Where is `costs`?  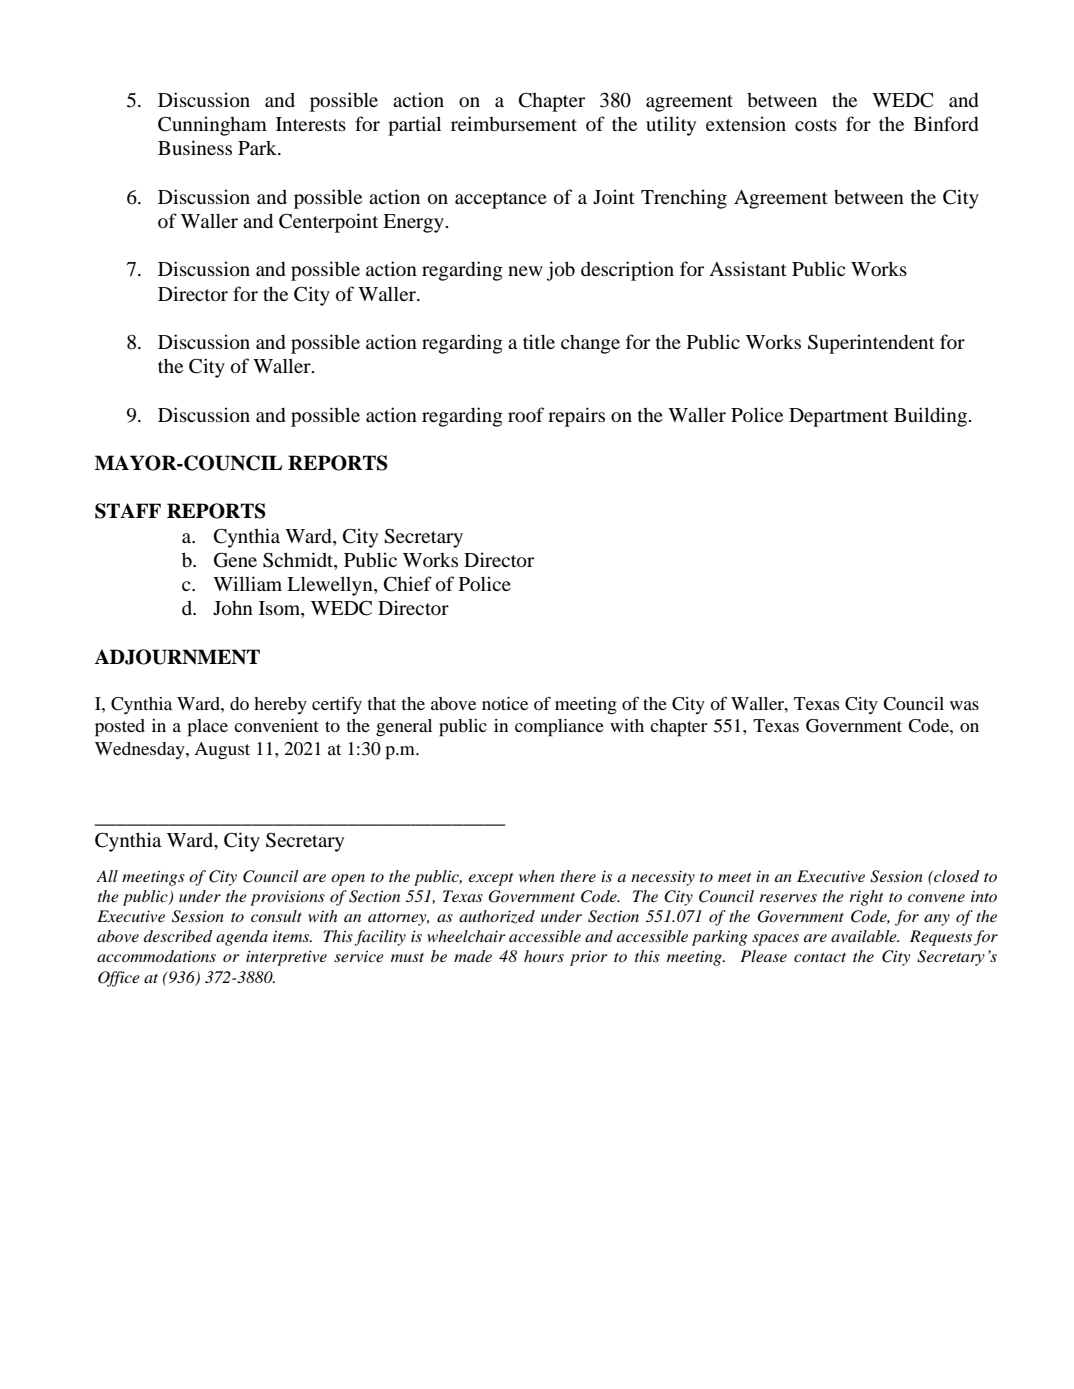
costs is located at coordinates (816, 125).
